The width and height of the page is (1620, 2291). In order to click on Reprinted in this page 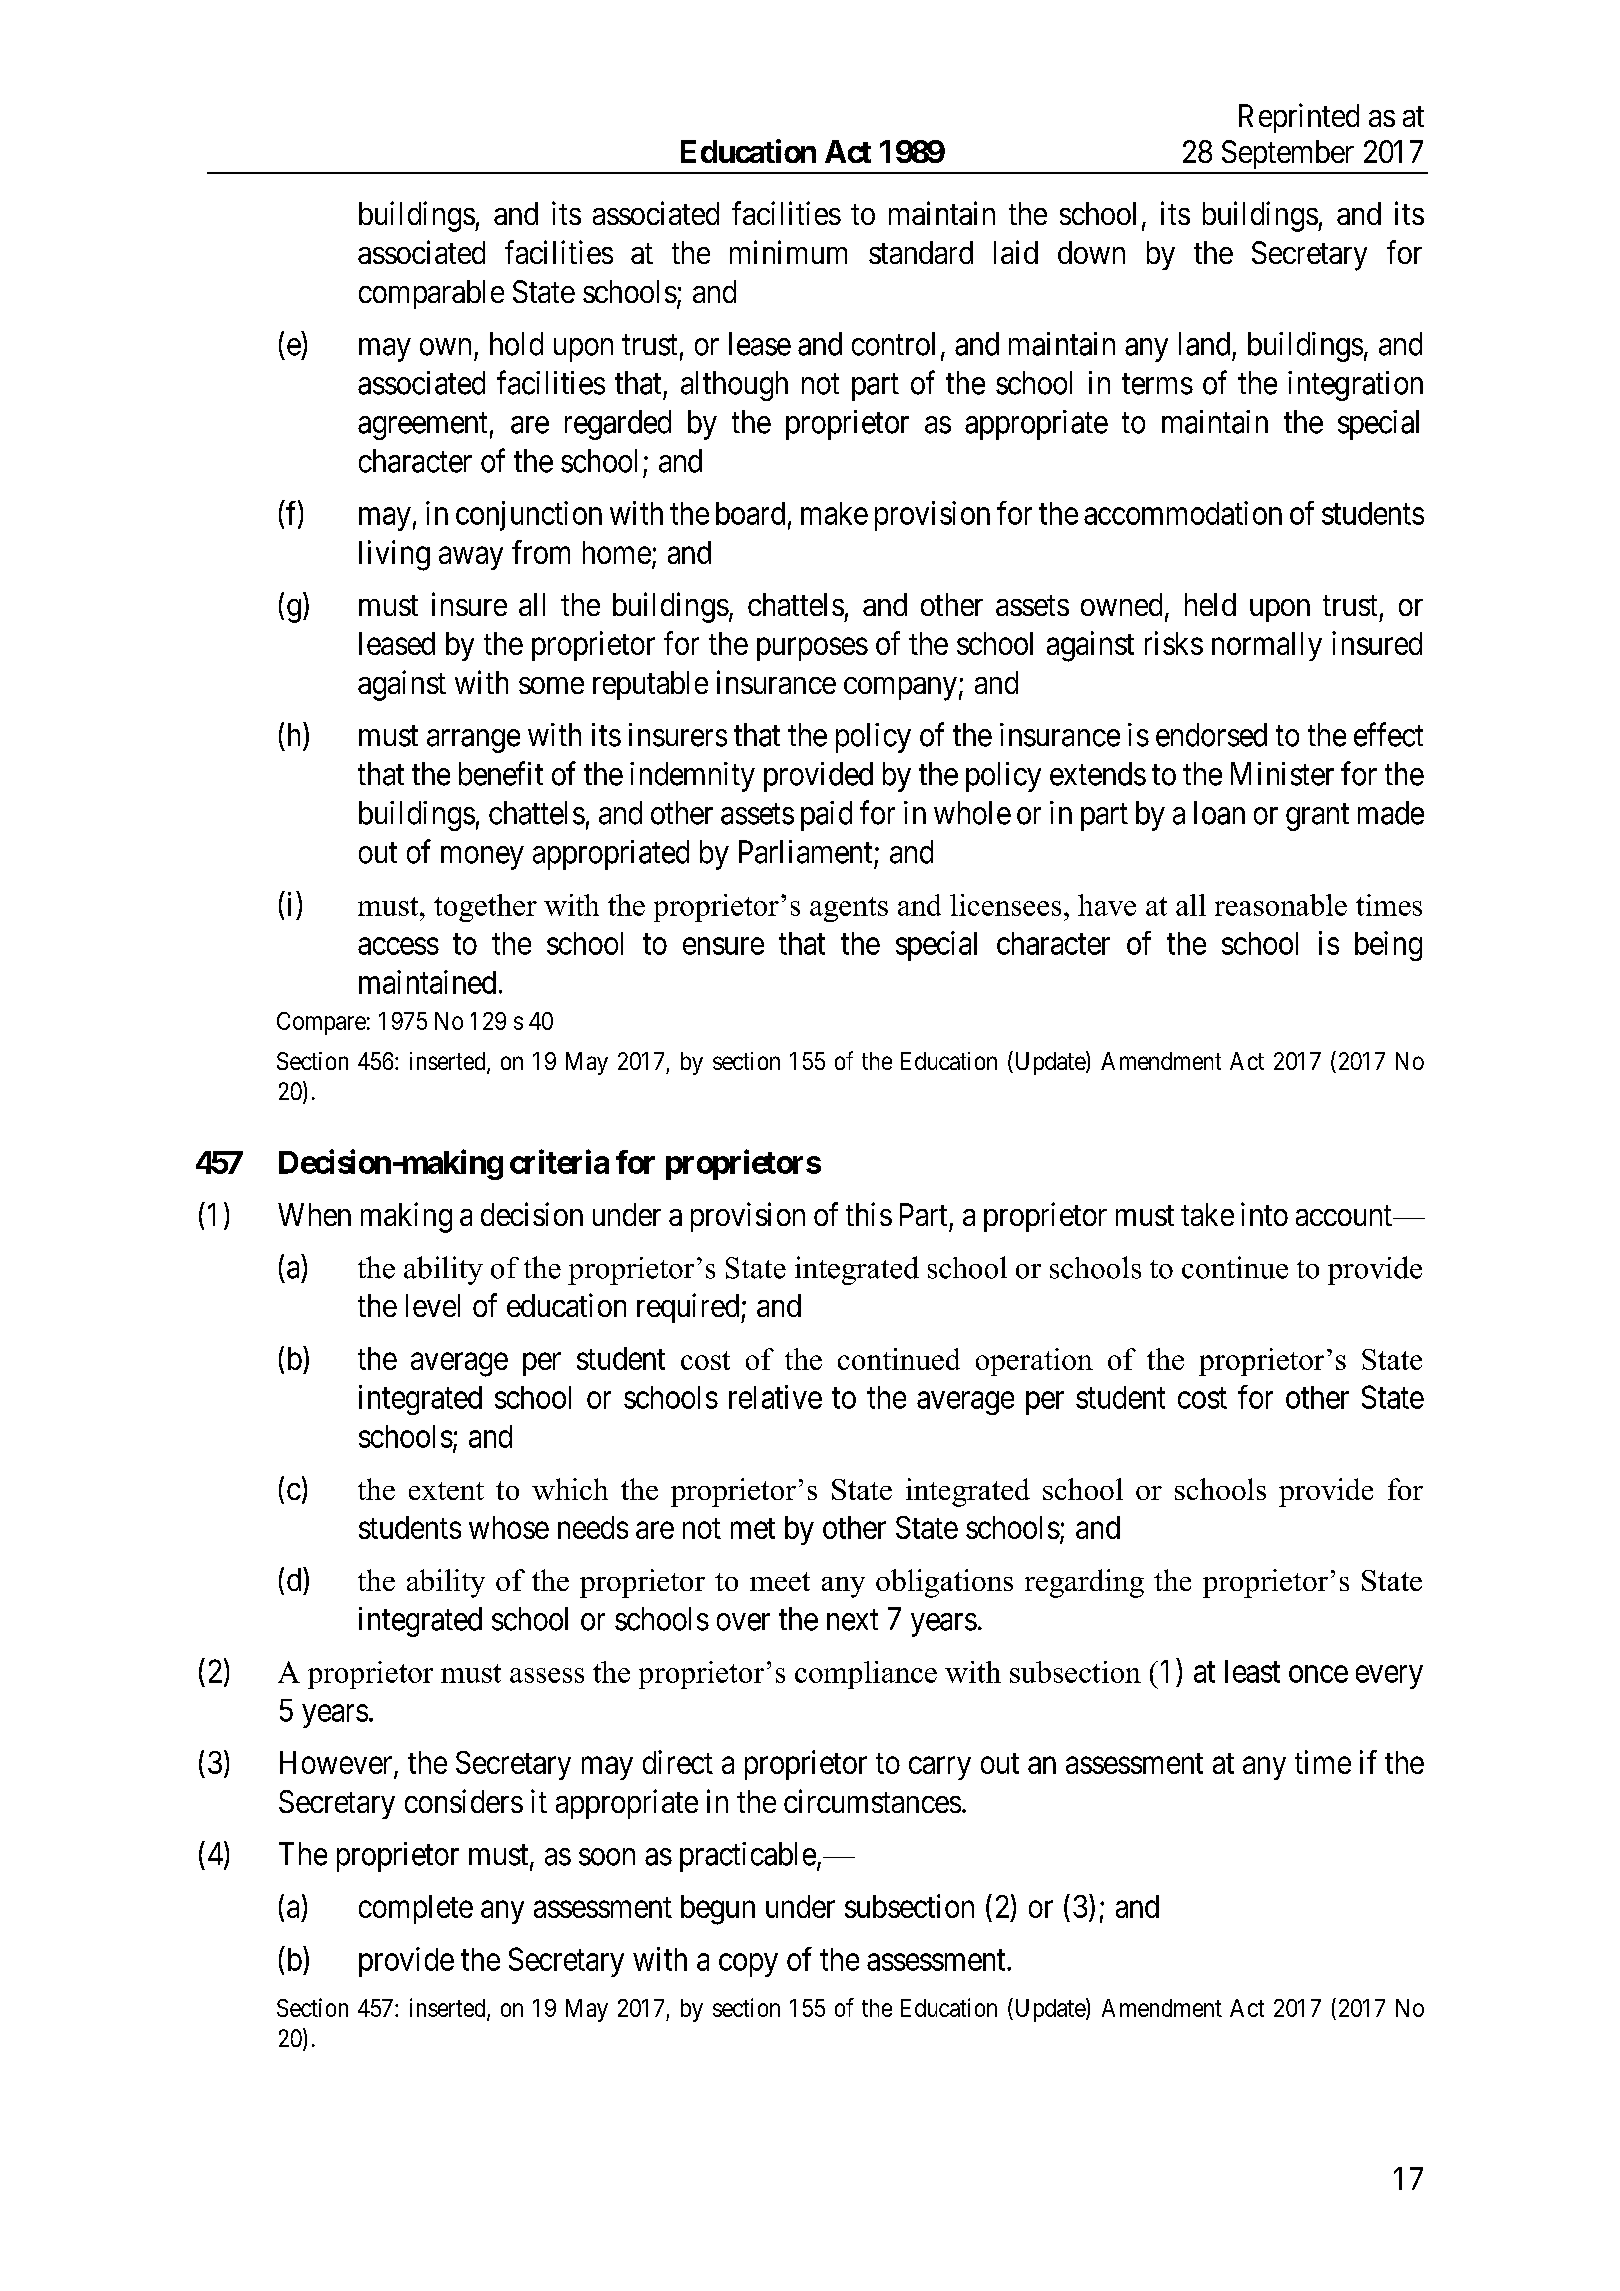, I will do `click(1299, 118)`.
